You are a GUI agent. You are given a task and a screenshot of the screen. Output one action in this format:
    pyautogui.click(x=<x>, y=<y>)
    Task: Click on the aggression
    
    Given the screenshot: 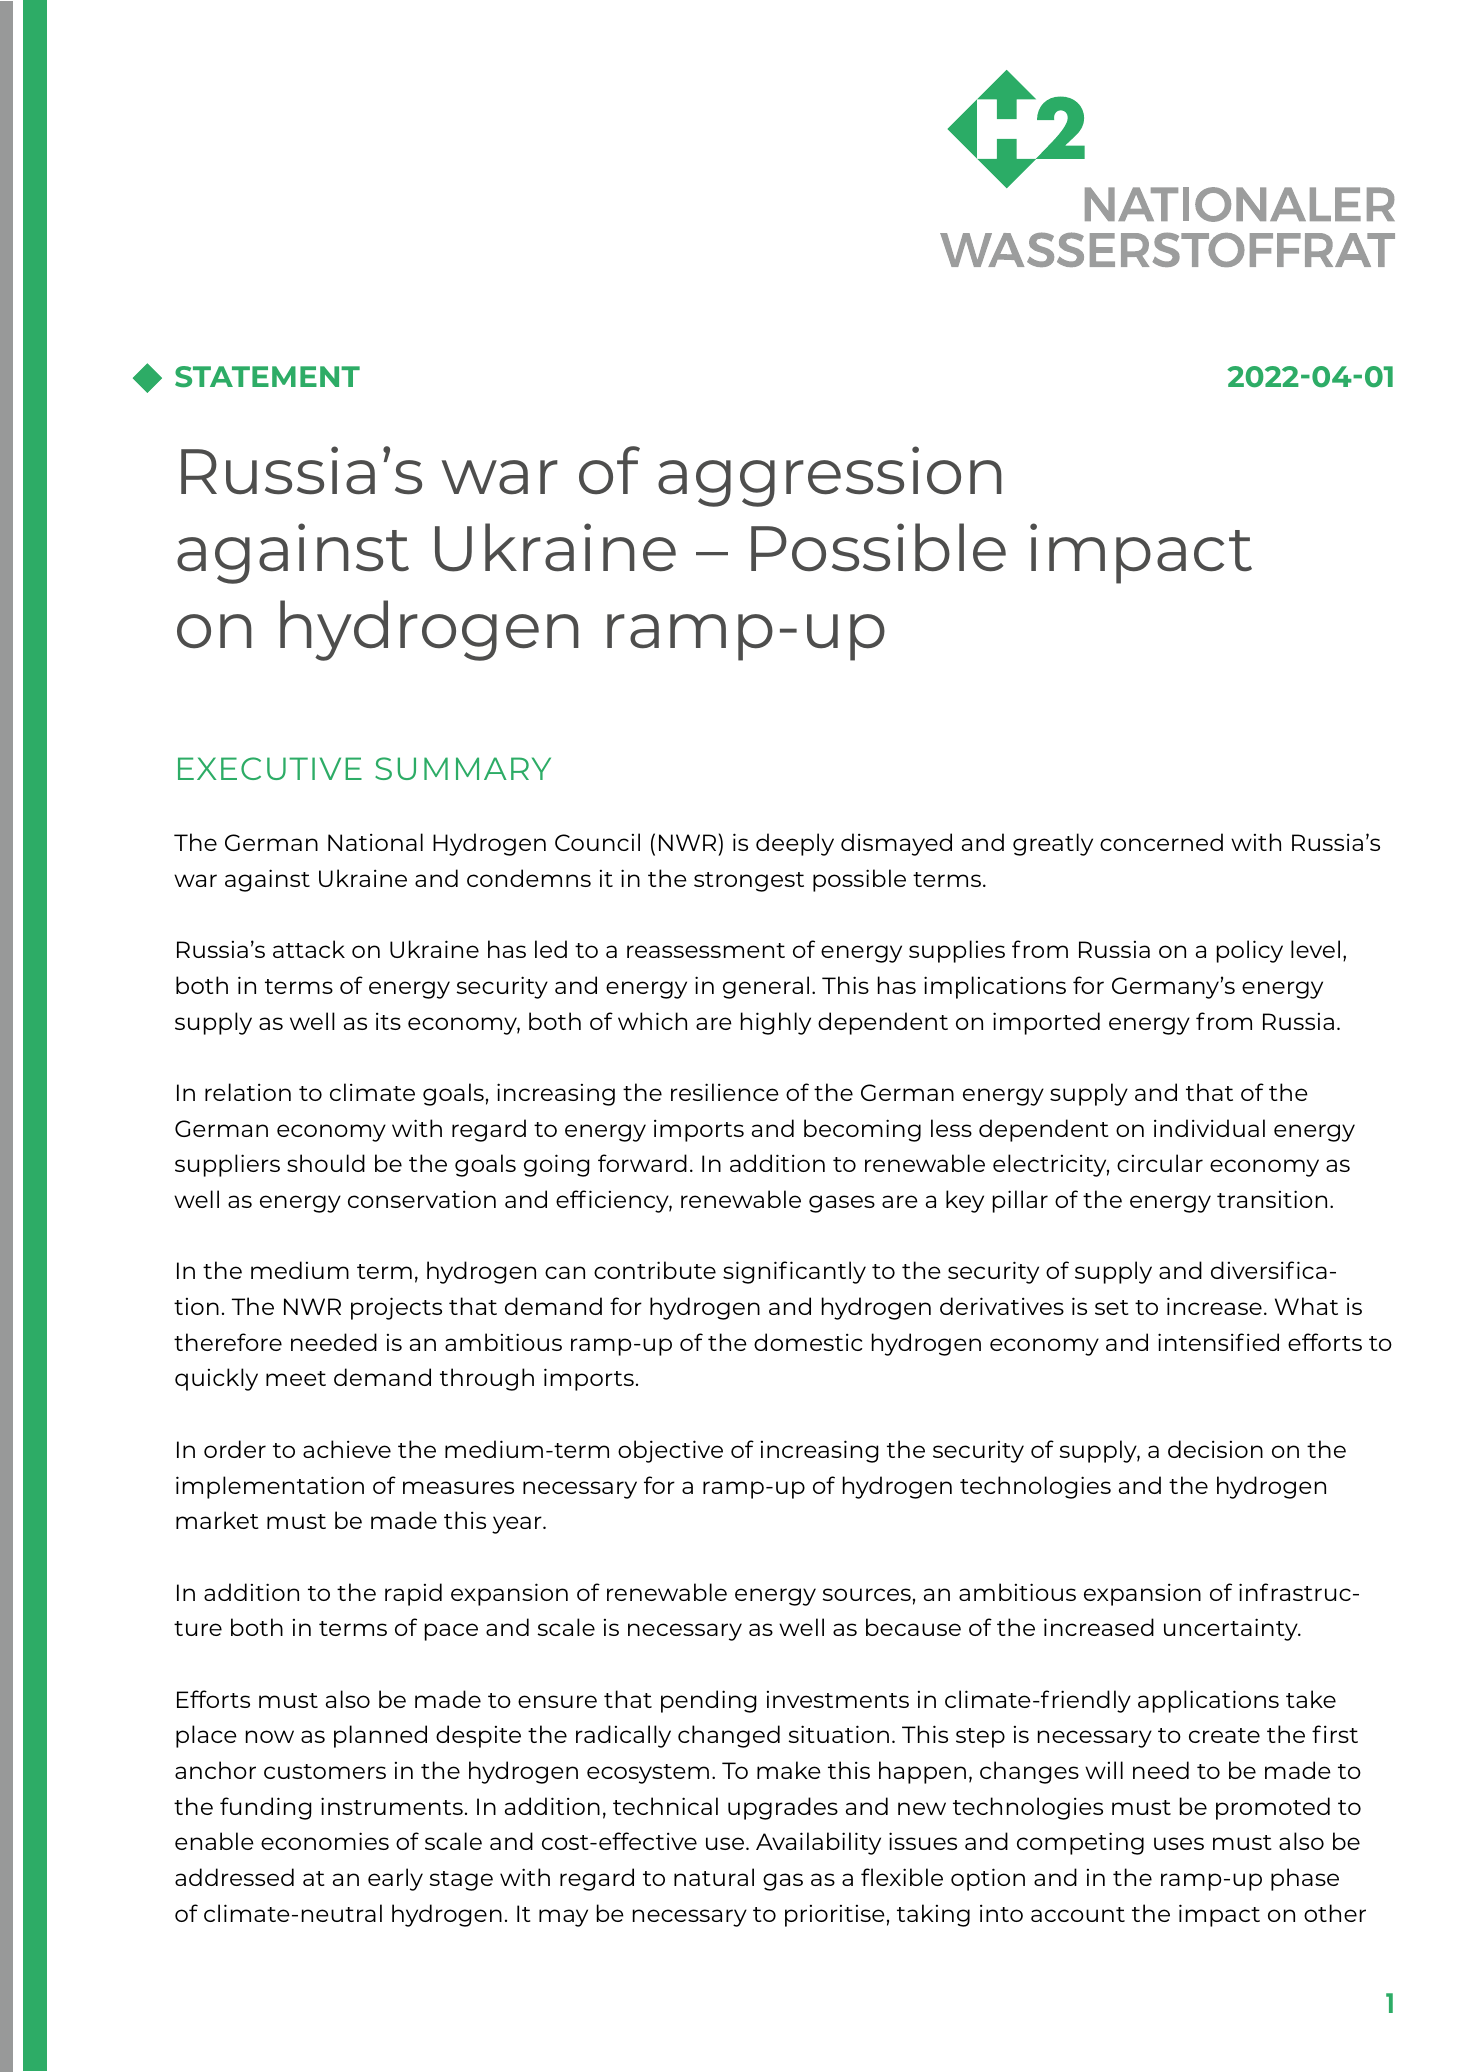 What is the action you would take?
    pyautogui.click(x=830, y=476)
